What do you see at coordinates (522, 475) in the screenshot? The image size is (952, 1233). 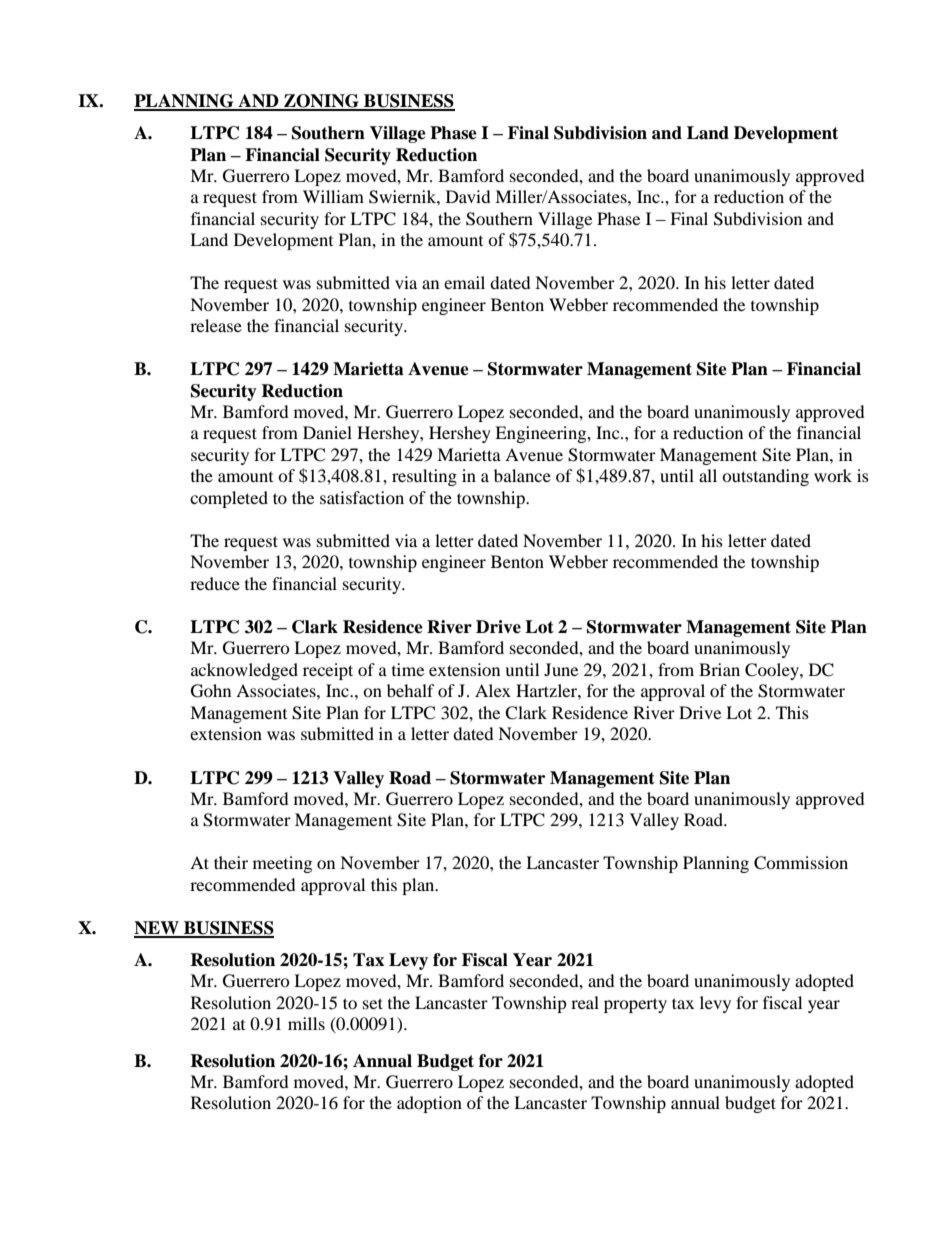 I see `balance` at bounding box center [522, 475].
